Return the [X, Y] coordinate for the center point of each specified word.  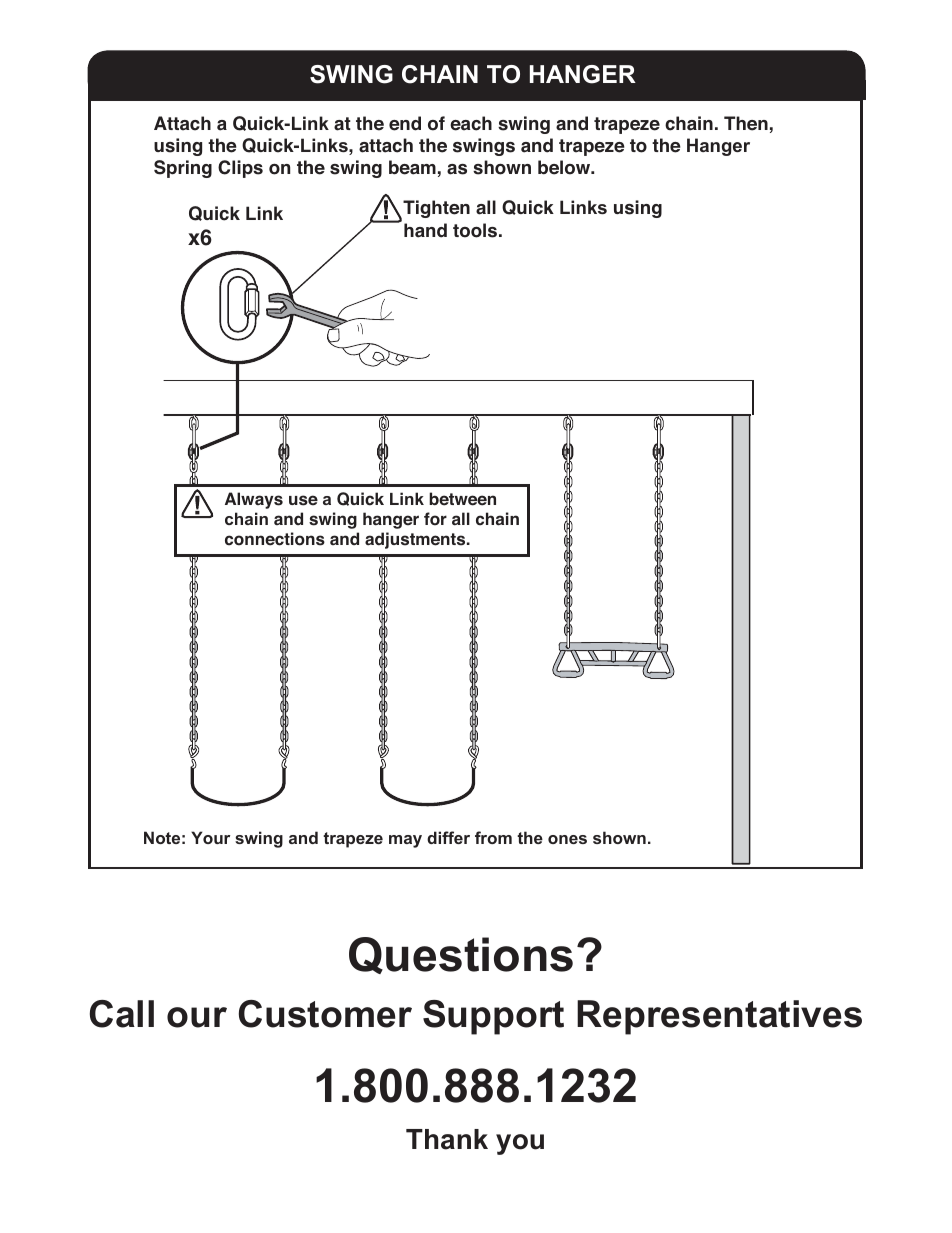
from [493, 837]
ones [567, 839]
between [462, 499]
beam [412, 167]
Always [254, 500]
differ [448, 837]
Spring [183, 169]
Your [210, 837]
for [435, 519]
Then [746, 123]
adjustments [416, 540]
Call [122, 1014]
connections [275, 539]
